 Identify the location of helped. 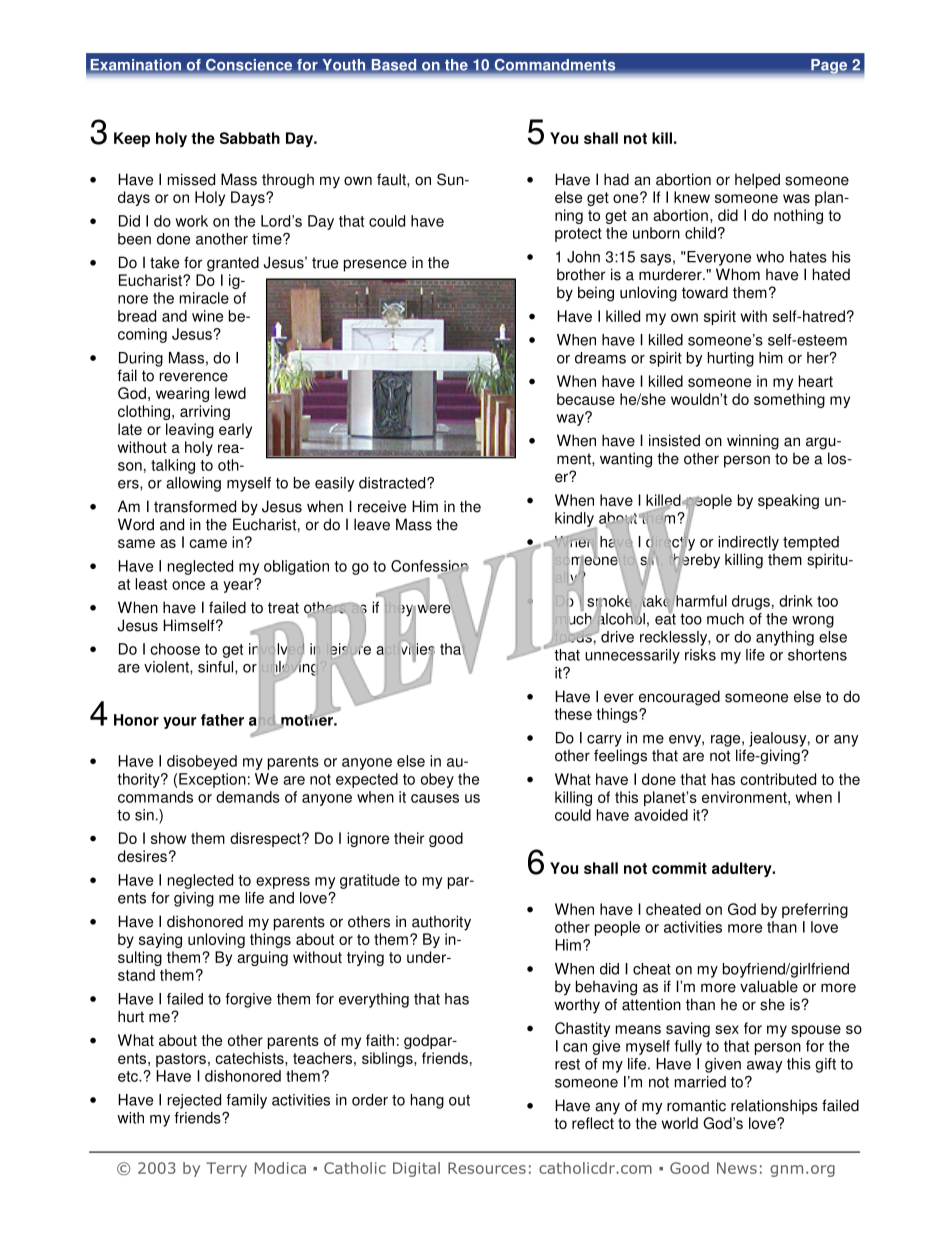
(757, 181).
